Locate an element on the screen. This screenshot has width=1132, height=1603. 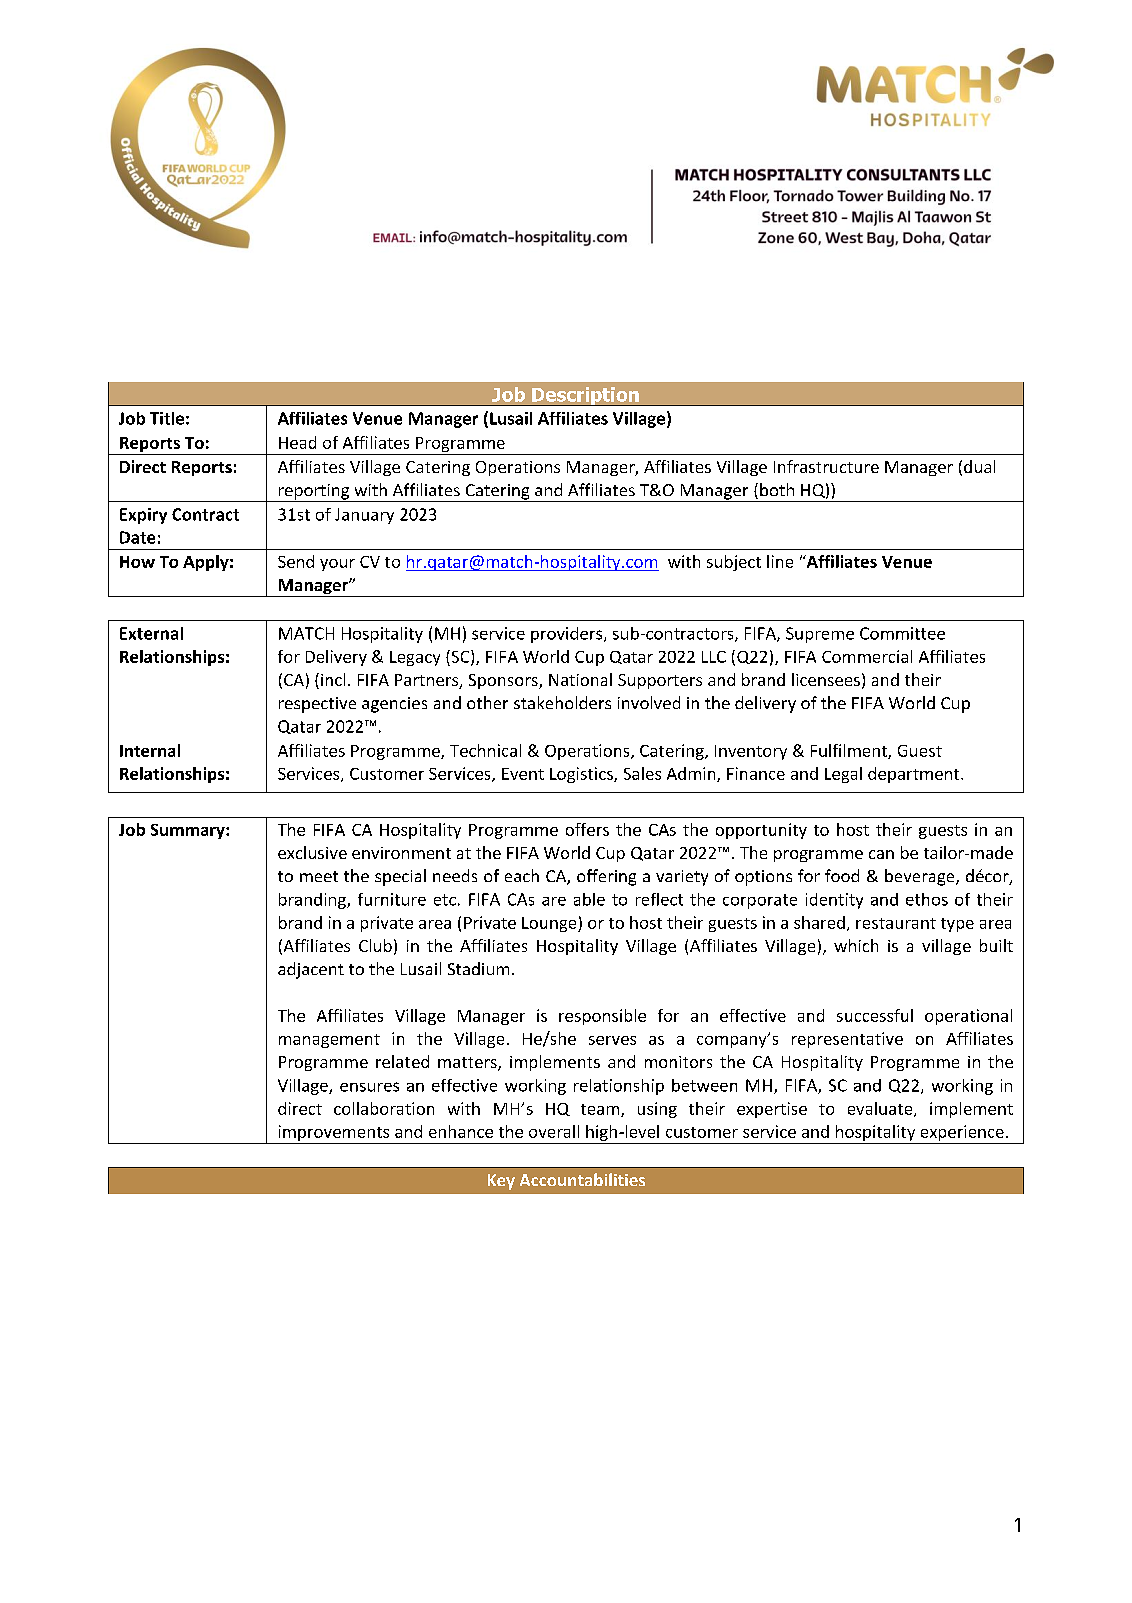
improvements is located at coordinates (334, 1134).
